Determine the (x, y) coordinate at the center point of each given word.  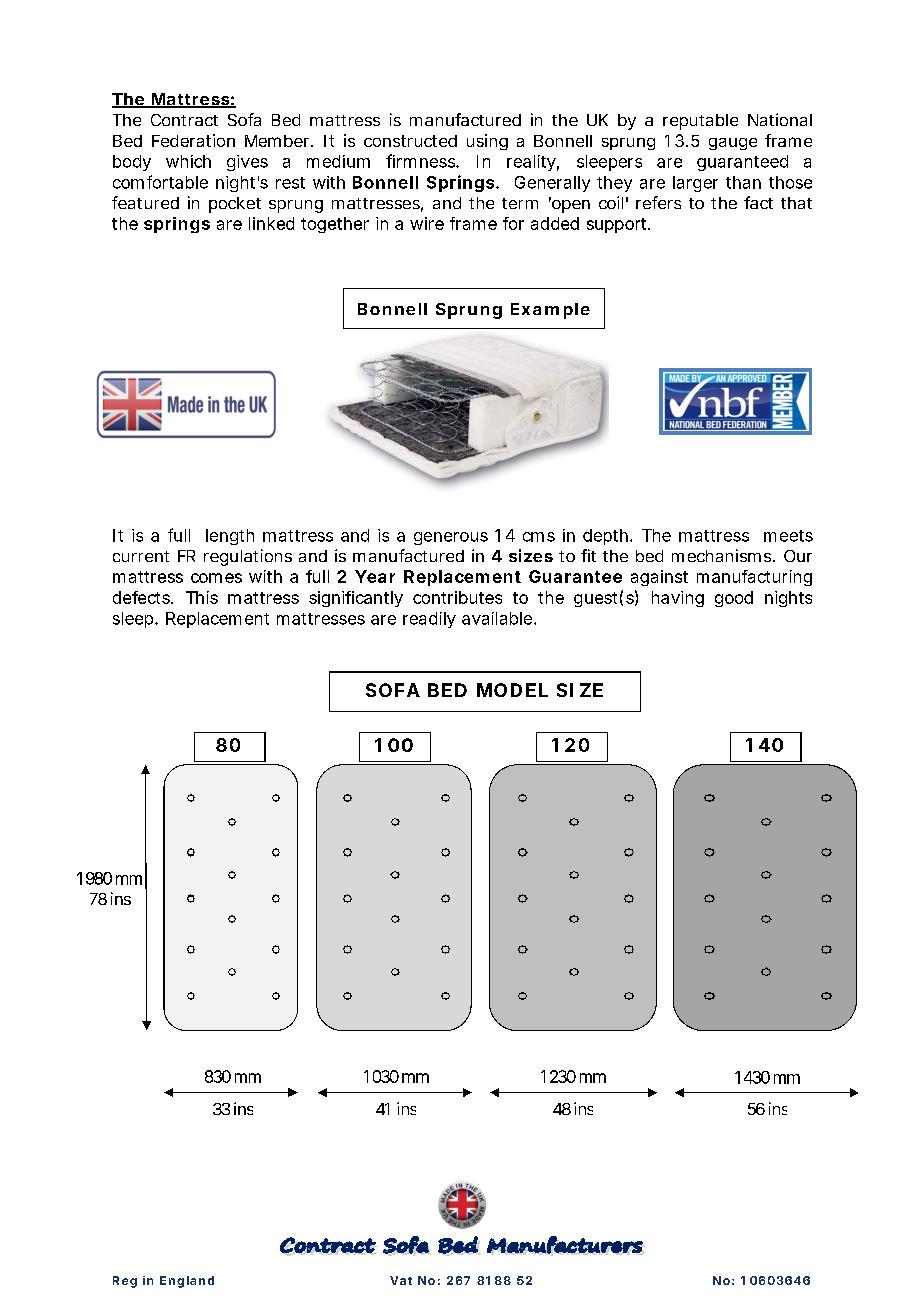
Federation (193, 140)
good (734, 599)
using (487, 142)
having (678, 599)
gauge (733, 144)
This (202, 597)
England (187, 1282)
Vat (401, 1280)
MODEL (512, 690)
